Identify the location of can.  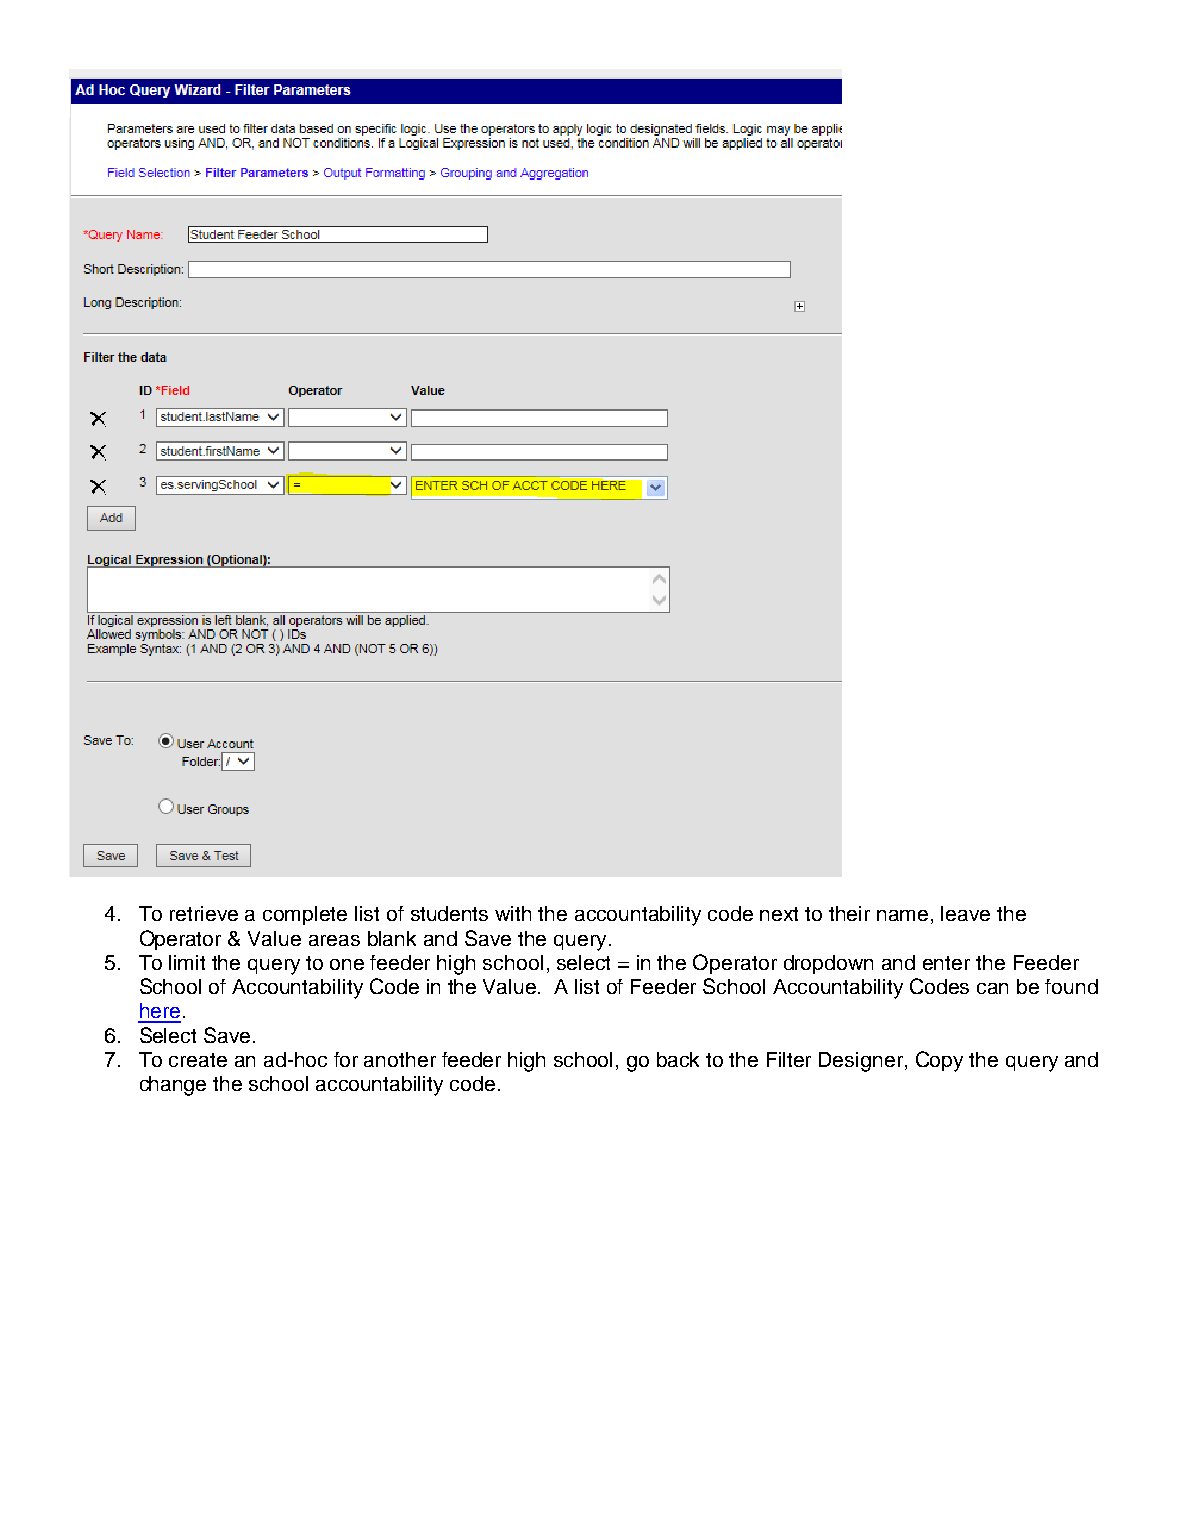
(992, 988).
